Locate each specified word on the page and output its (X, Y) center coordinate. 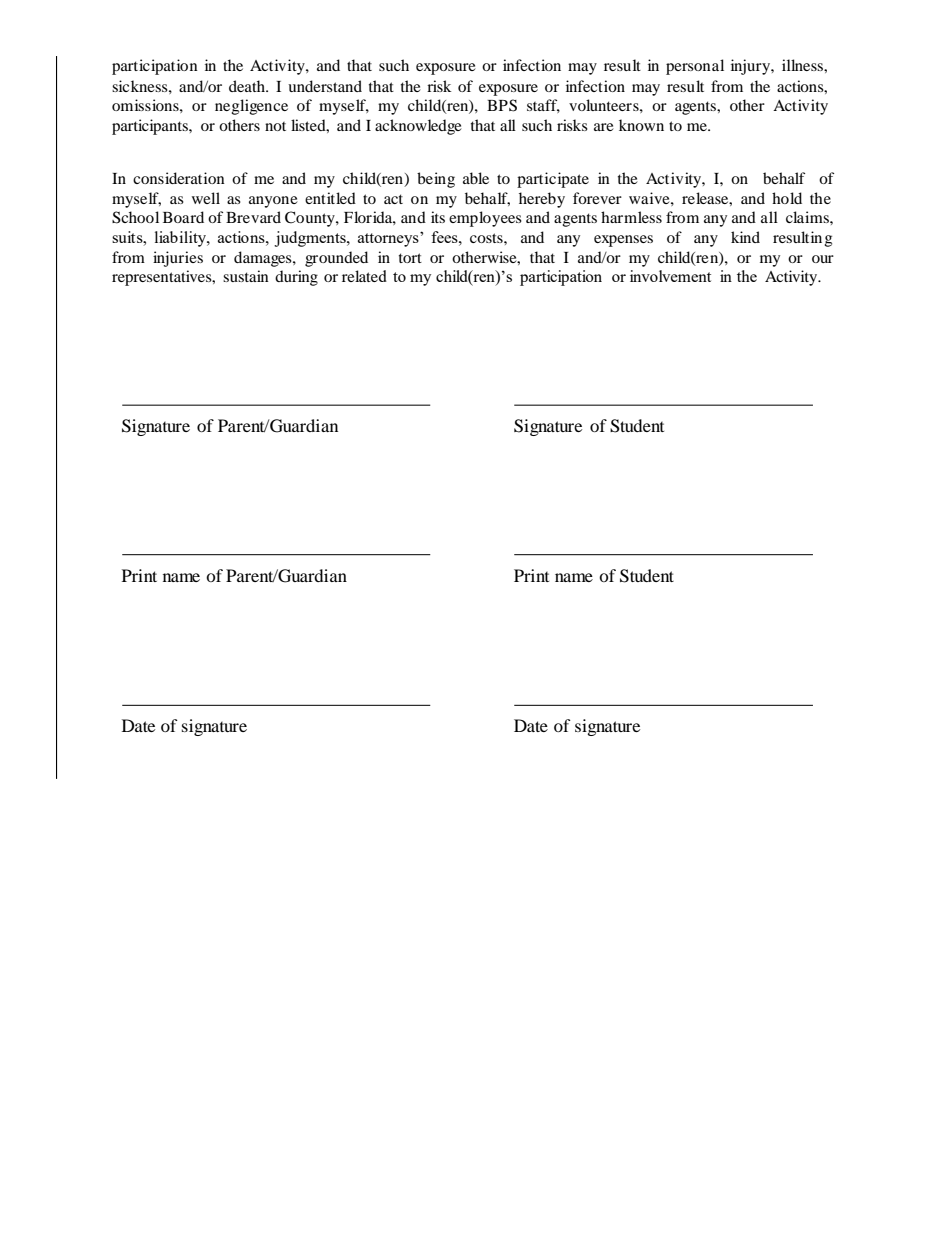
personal (695, 67)
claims (808, 217)
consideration (179, 178)
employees (485, 219)
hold (787, 198)
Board (183, 217)
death (248, 86)
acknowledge (418, 127)
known (641, 125)
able (476, 178)
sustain (246, 276)
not (275, 126)
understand (325, 86)
